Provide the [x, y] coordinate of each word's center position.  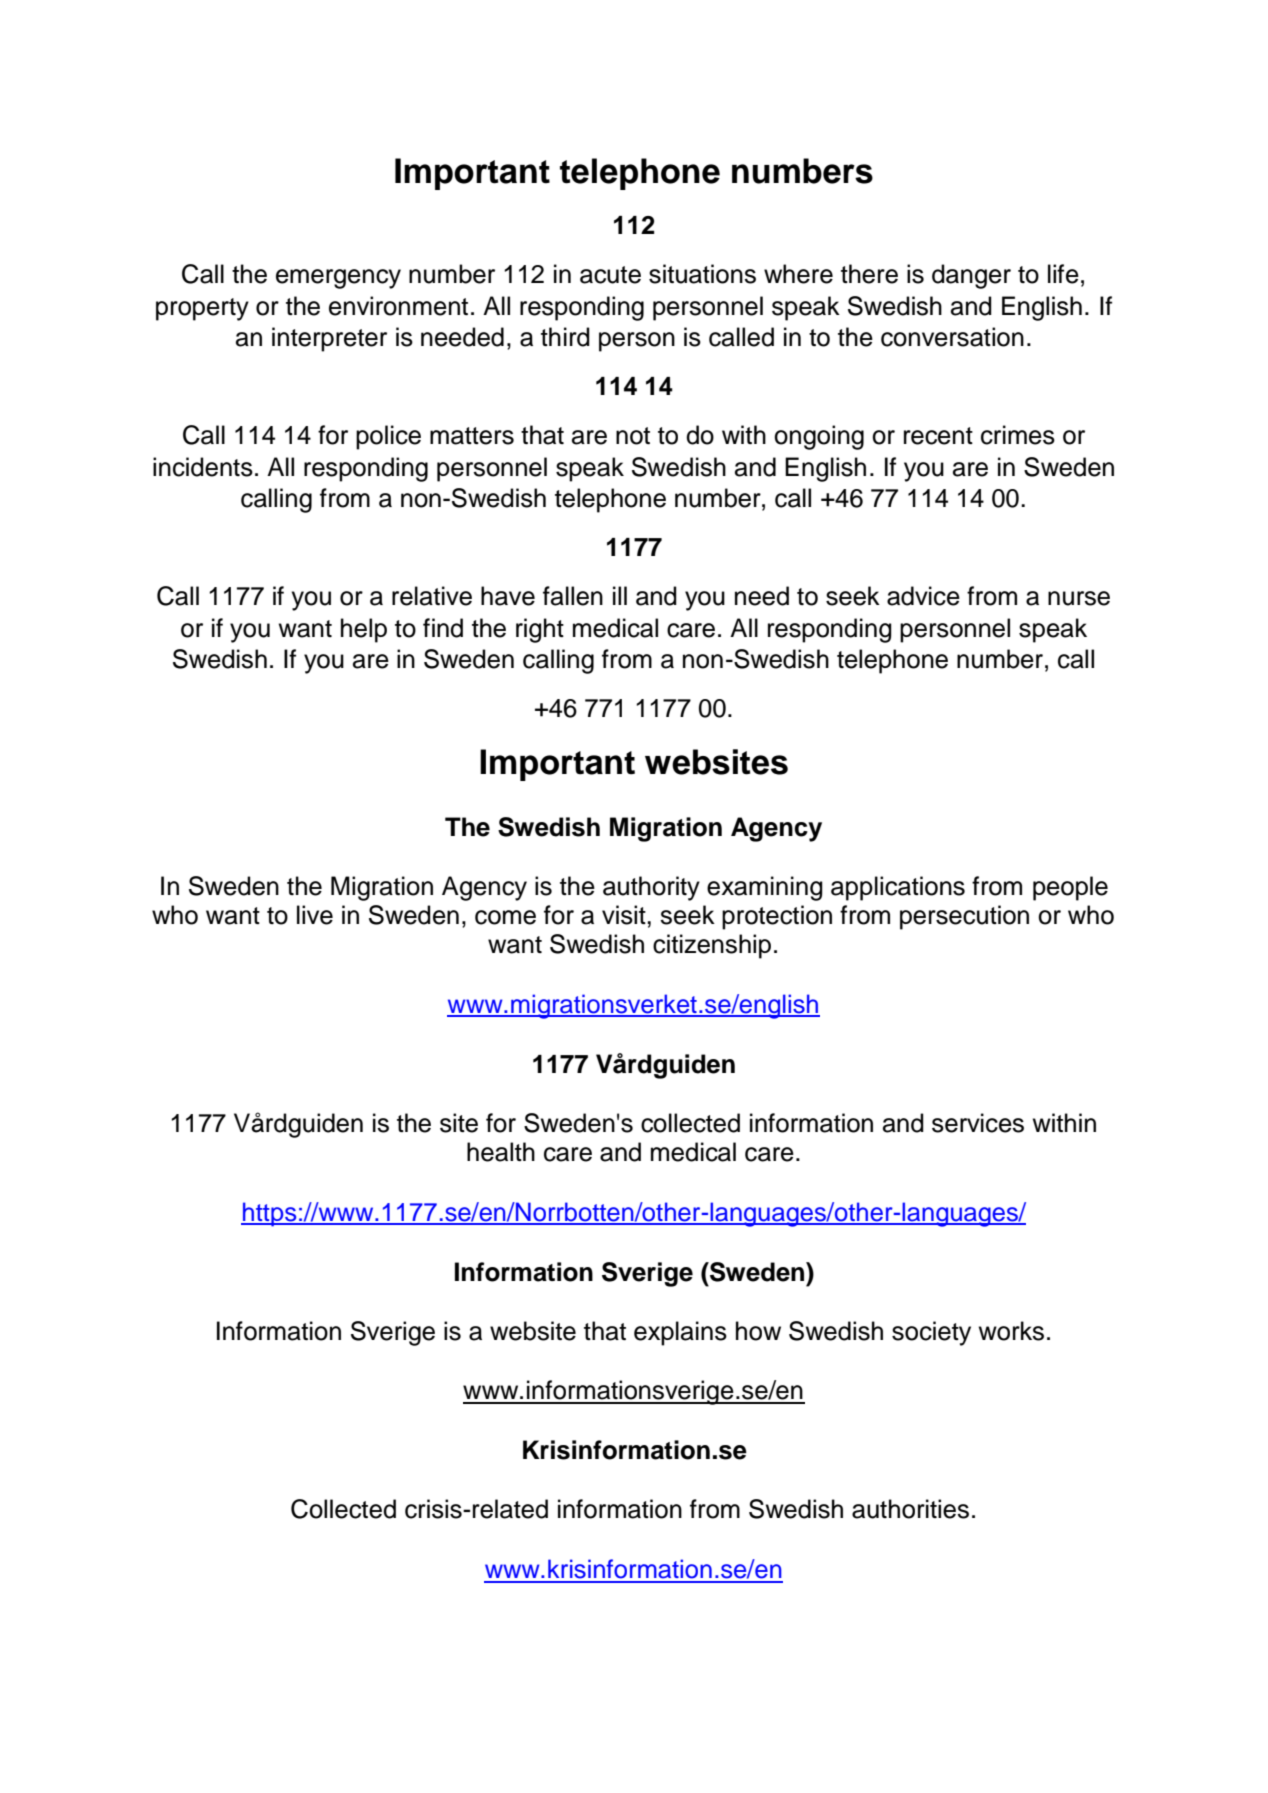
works [1011, 1331]
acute [610, 275]
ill [620, 595]
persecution [964, 917]
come [505, 917]
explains [680, 1333]
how [758, 1331]
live [315, 915]
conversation [952, 337]
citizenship [712, 946]
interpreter [329, 339]
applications [898, 888]
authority [651, 888]
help [364, 630]
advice [923, 596]
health [501, 1152]
